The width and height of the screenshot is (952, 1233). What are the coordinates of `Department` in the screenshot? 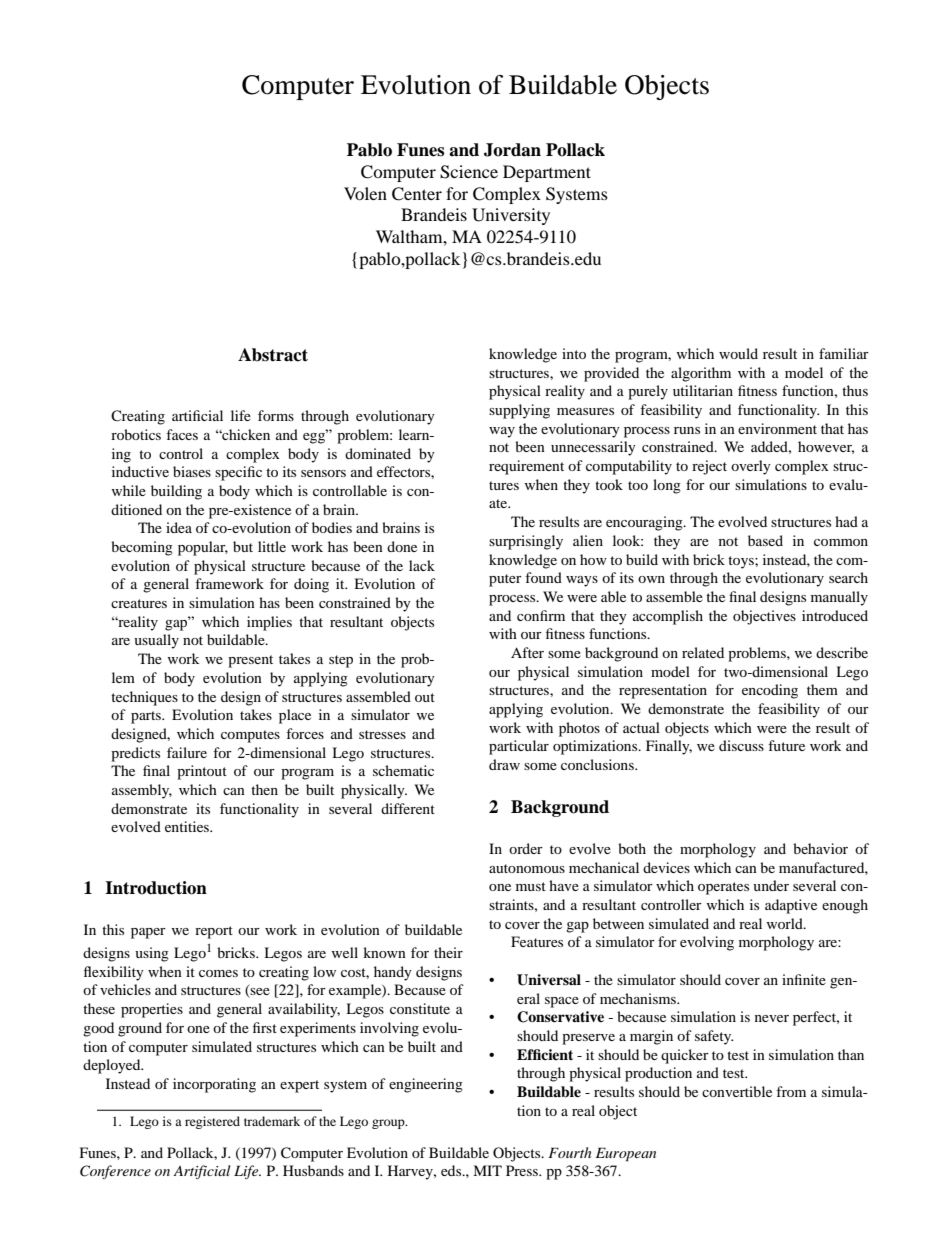 It's located at (547, 173).
